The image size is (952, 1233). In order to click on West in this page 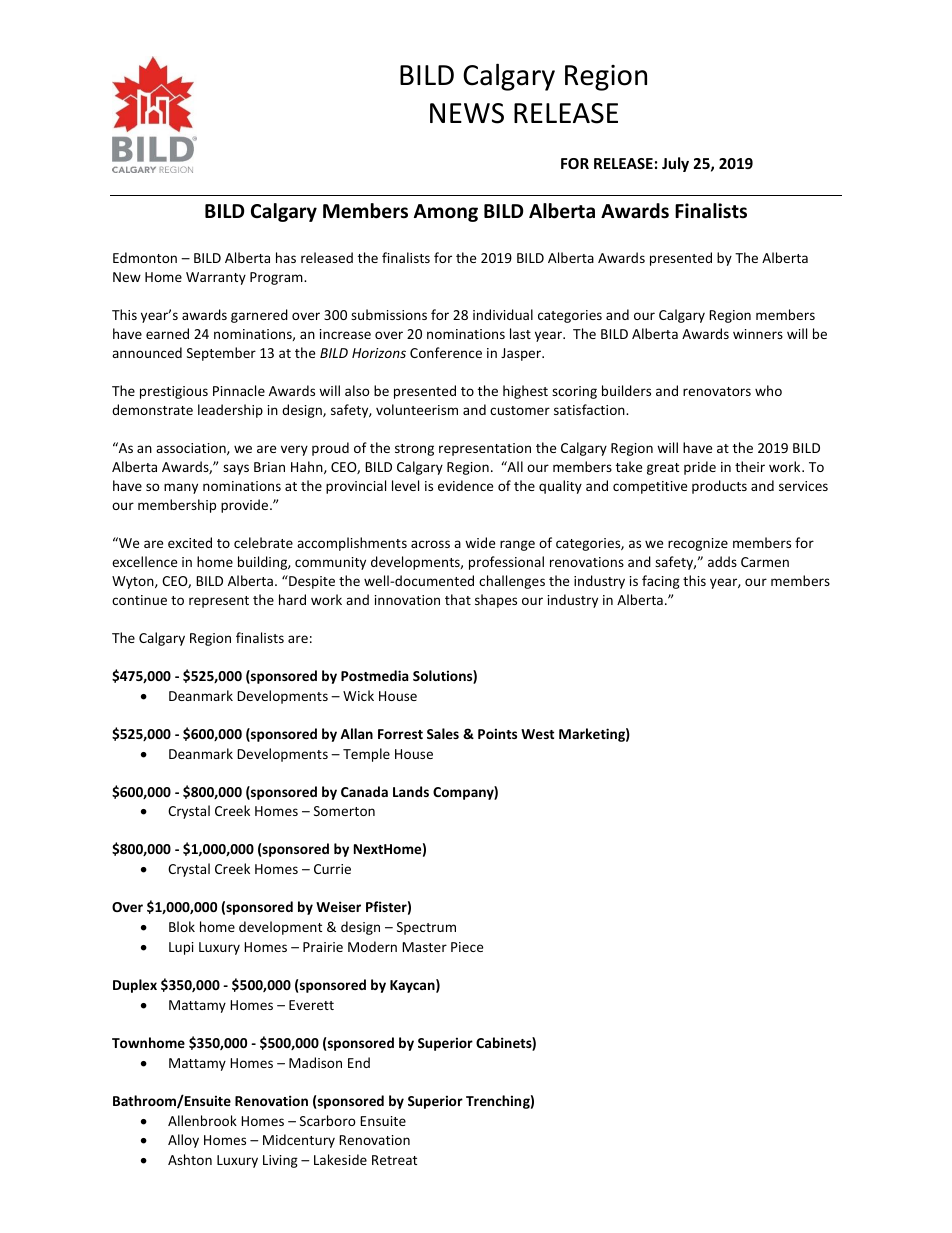, I will do `click(537, 734)`.
